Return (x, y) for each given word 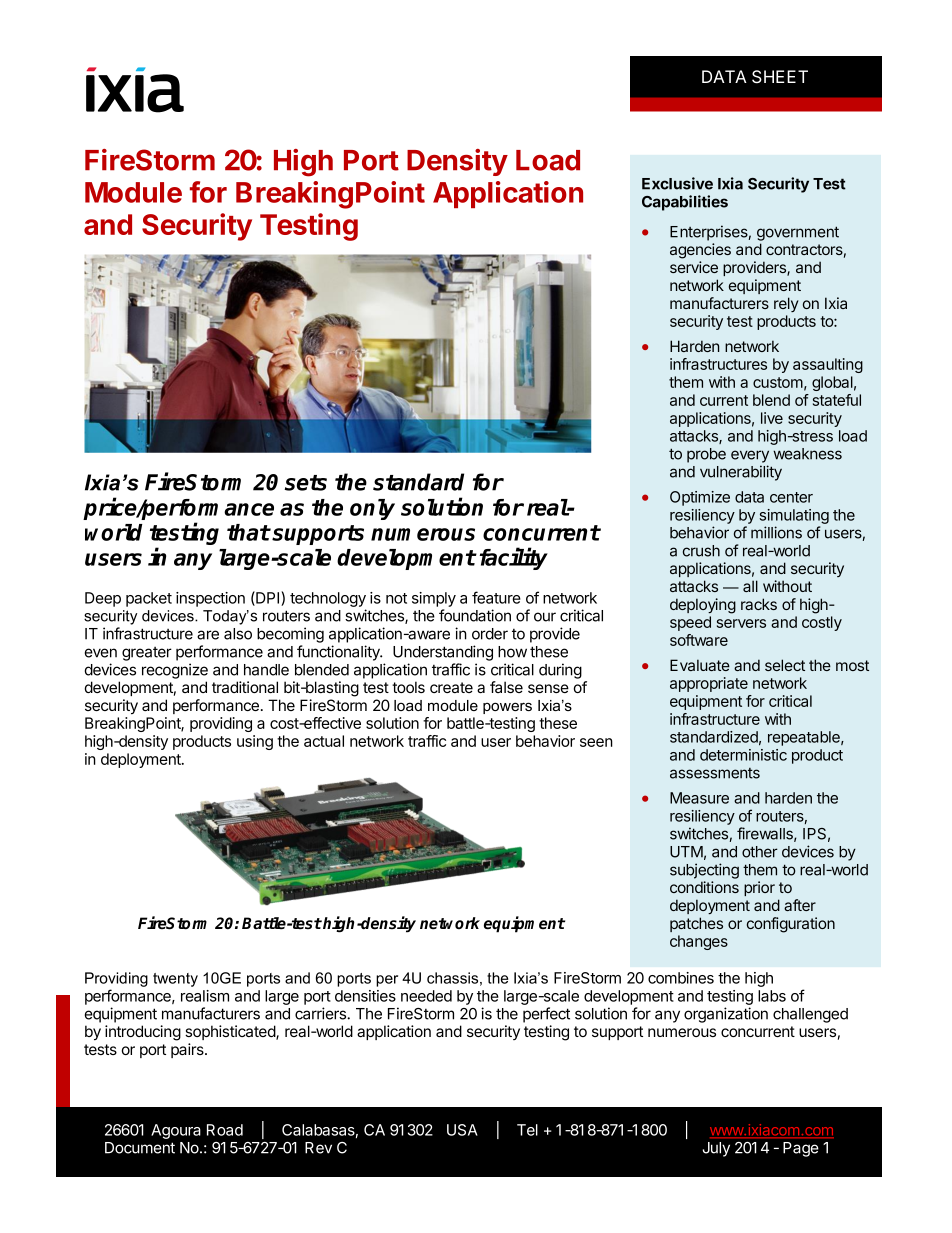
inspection (210, 599)
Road (225, 1130)
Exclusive (677, 183)
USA (462, 1130)
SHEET (780, 77)
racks (759, 604)
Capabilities (685, 203)
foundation (475, 615)
